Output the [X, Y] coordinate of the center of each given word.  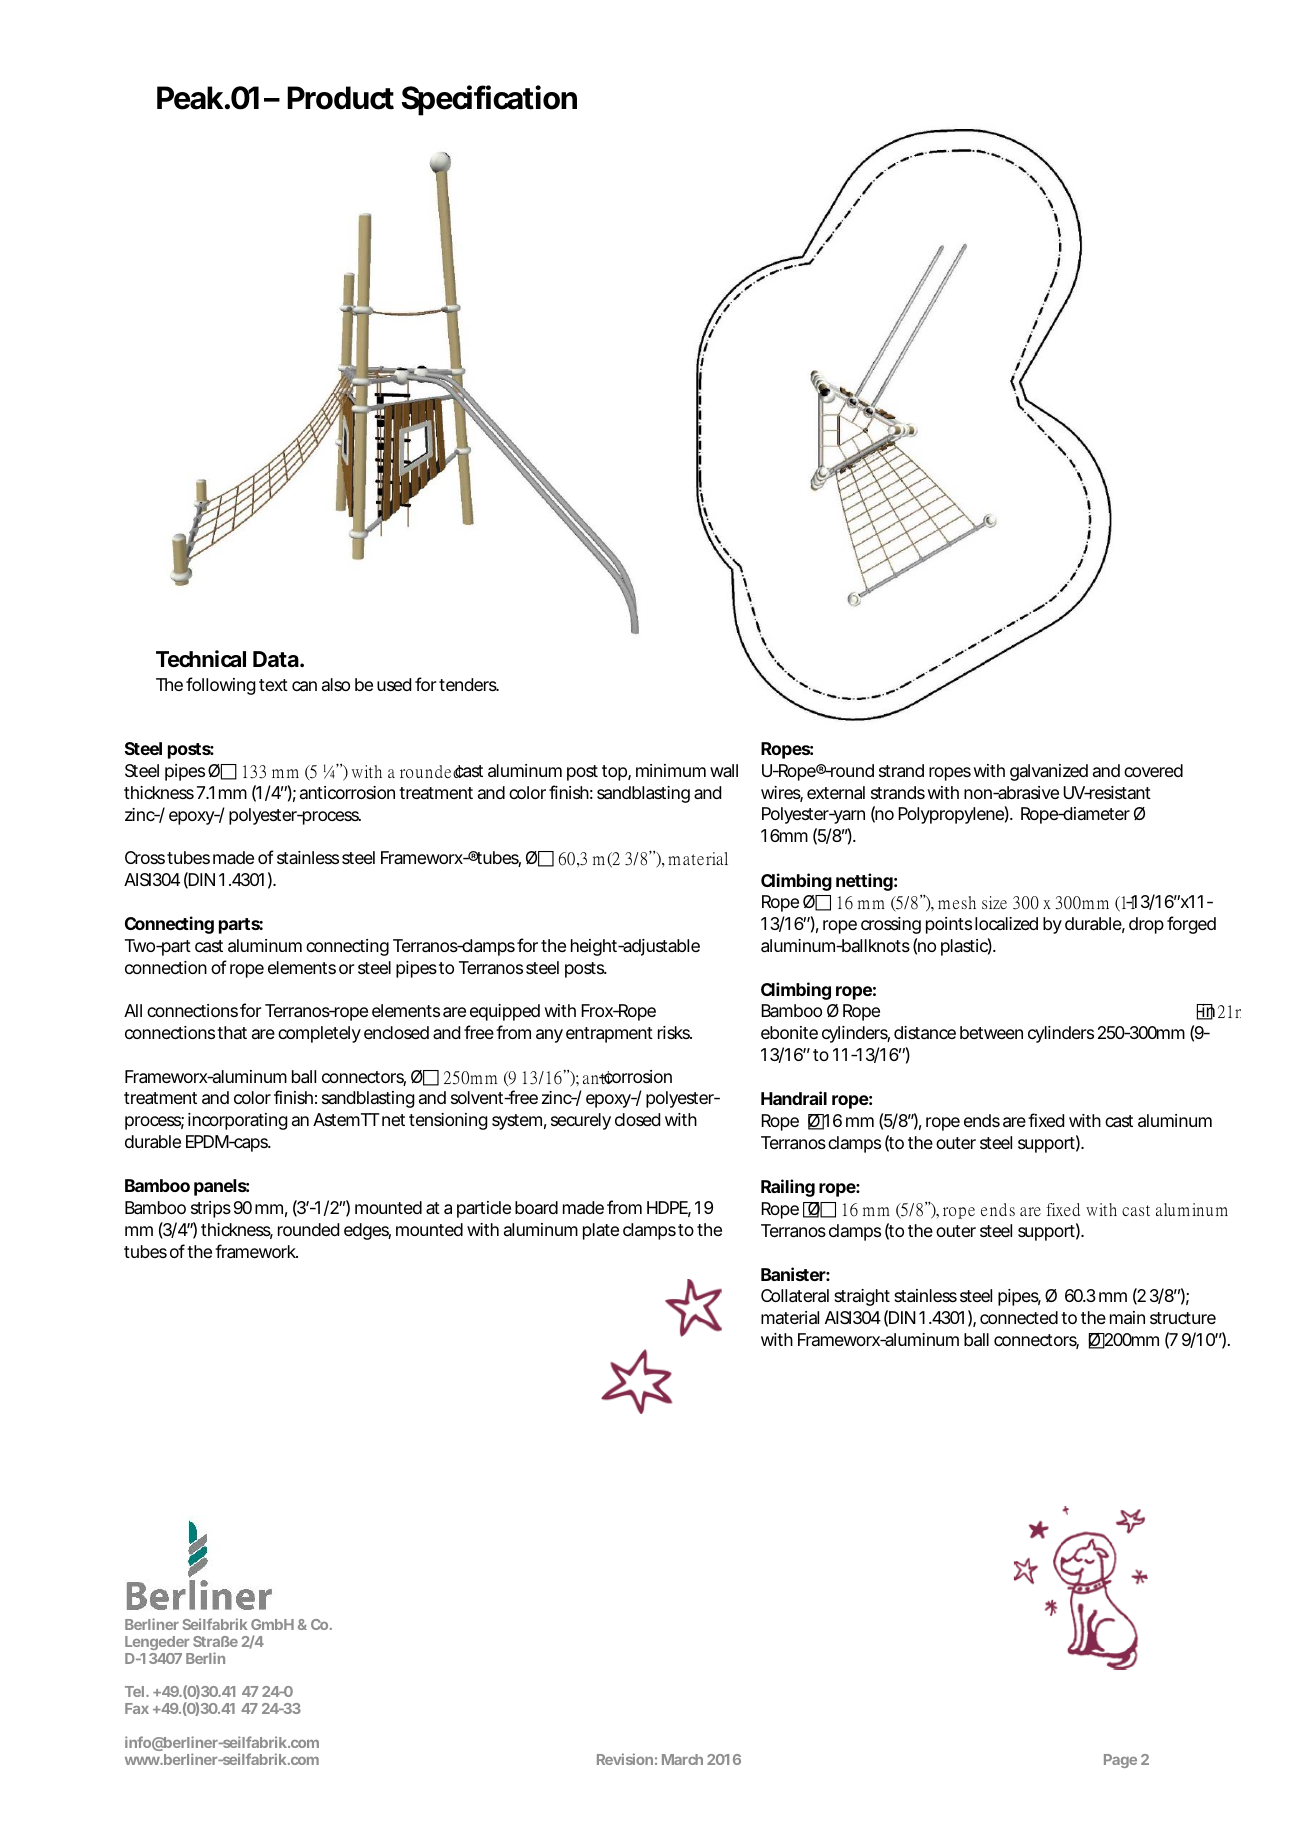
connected [1019, 1317]
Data [276, 659]
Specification [489, 100]
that [232, 1032]
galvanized [1049, 772]
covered [1153, 770]
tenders [469, 684]
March [682, 1759]
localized [1006, 923]
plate [601, 1231]
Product [340, 98]
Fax [137, 1708]
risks [675, 1032]
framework [256, 1251]
